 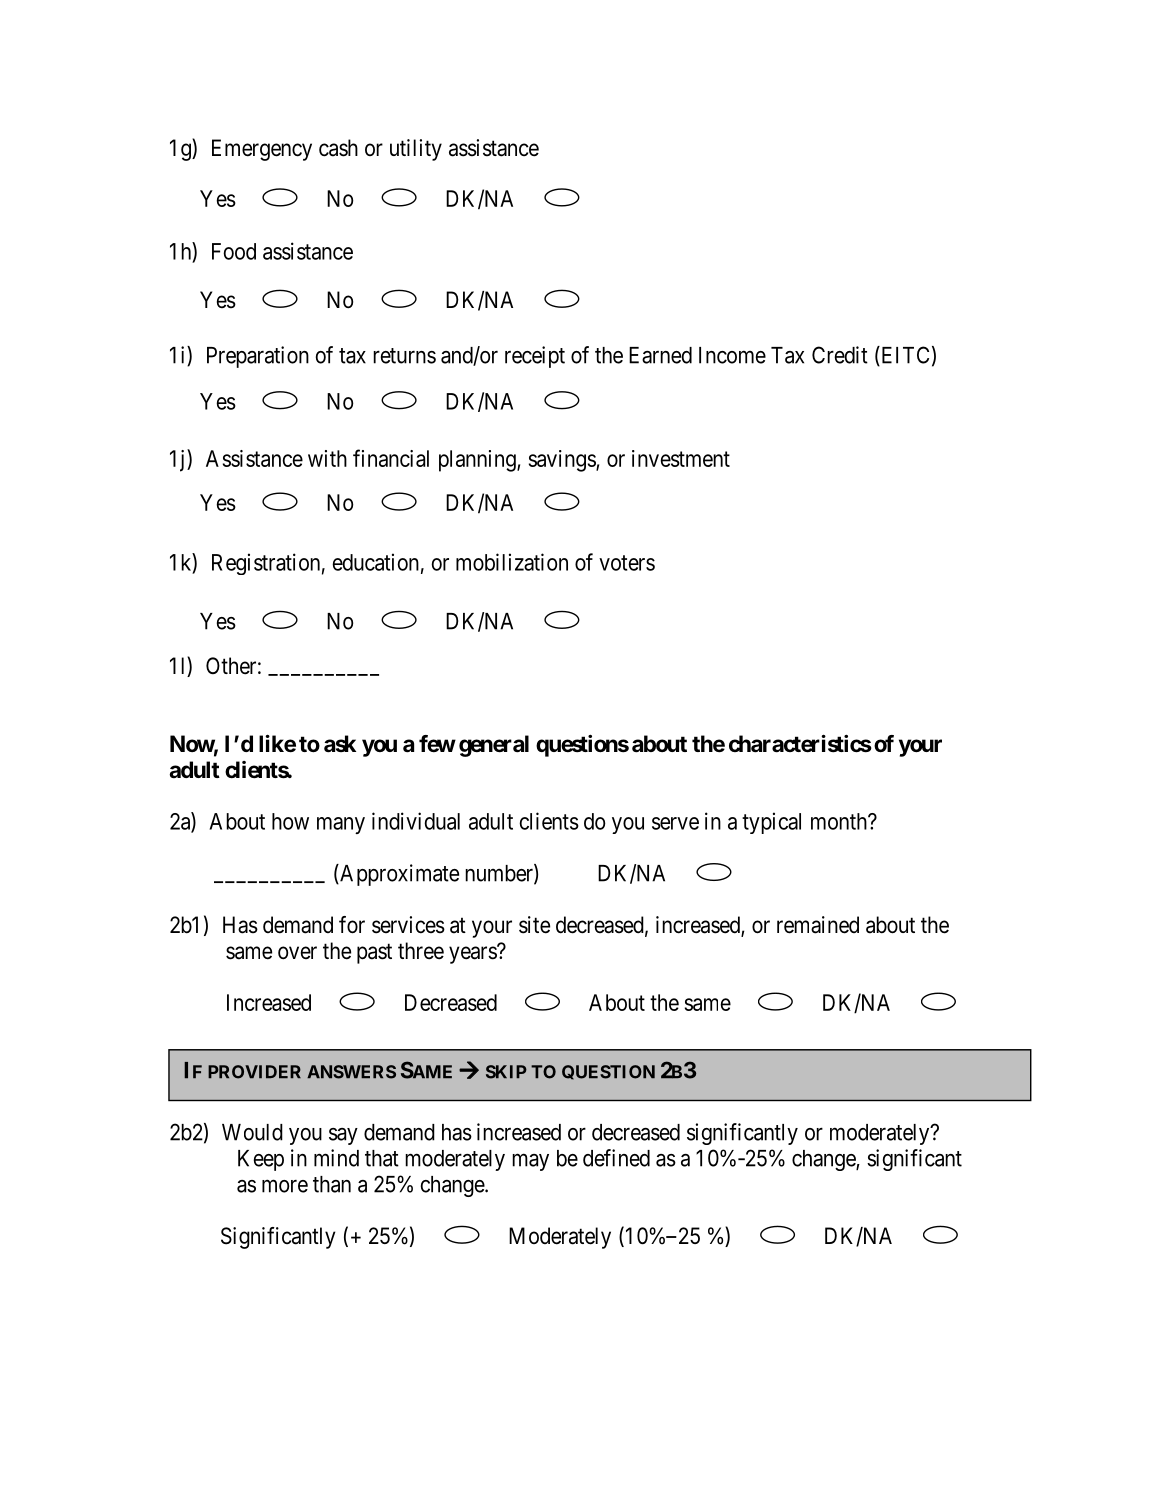 I want to click on cash, so click(x=338, y=148).
